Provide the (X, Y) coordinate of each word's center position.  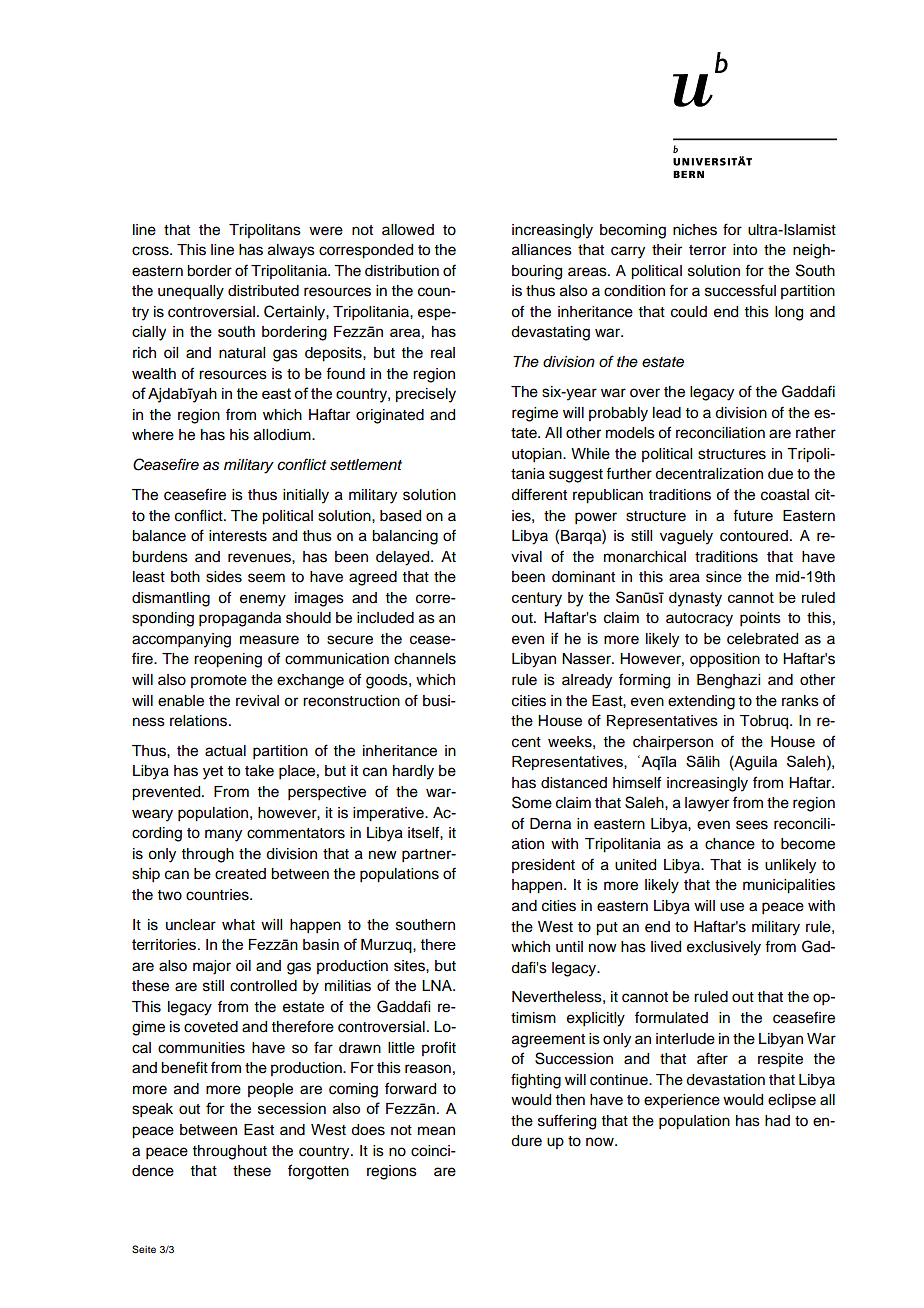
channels (425, 659)
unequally (191, 292)
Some (532, 802)
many (223, 835)
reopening (228, 660)
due (780, 474)
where (153, 435)
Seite (144, 1249)
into (745, 250)
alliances (542, 250)
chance (730, 844)
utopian (538, 455)
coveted (211, 1027)
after (712, 1058)
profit (439, 1048)
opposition (725, 660)
